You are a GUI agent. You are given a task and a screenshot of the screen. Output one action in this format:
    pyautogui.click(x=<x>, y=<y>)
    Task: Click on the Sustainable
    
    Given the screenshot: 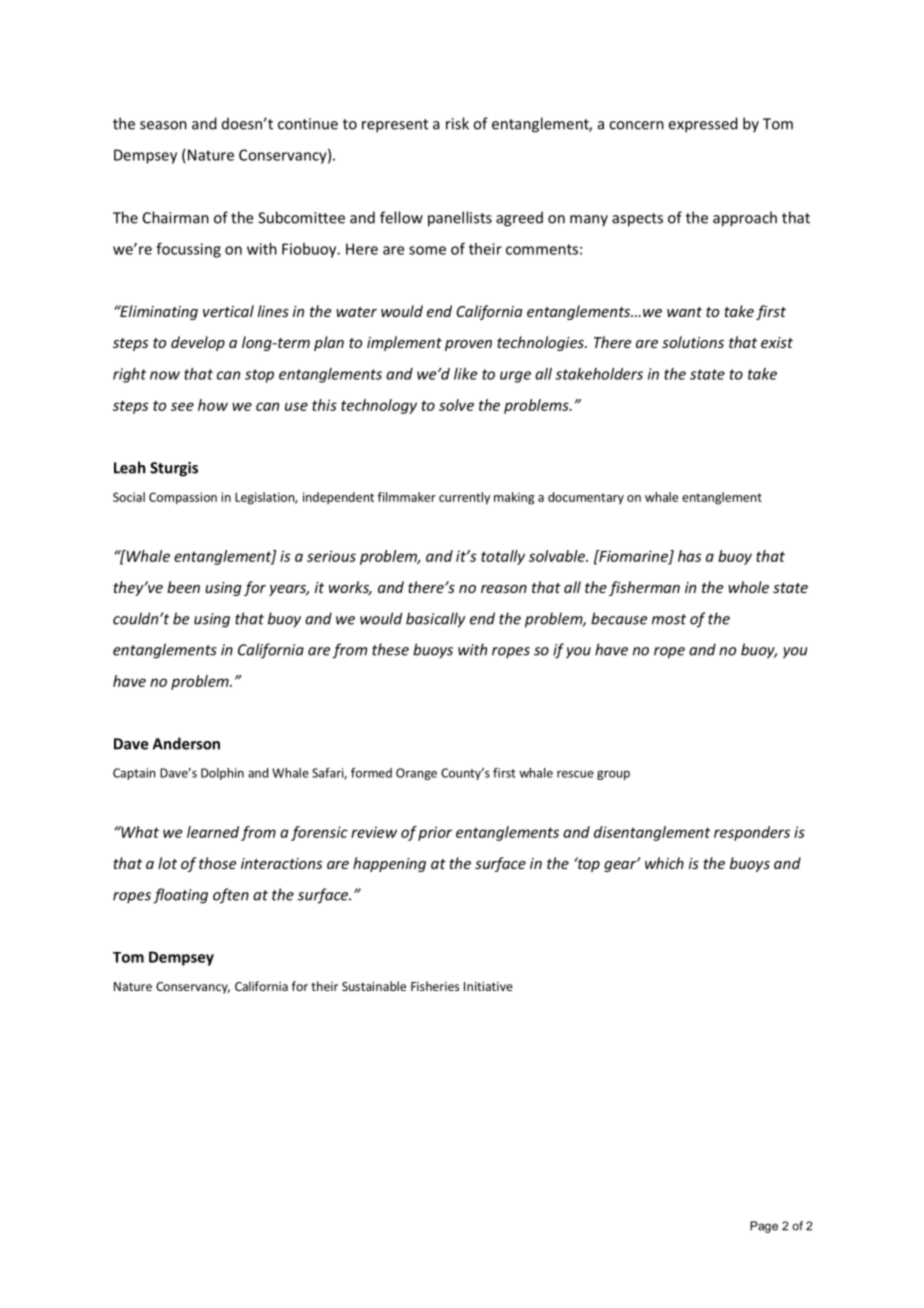 What is the action you would take?
    pyautogui.click(x=374, y=986)
